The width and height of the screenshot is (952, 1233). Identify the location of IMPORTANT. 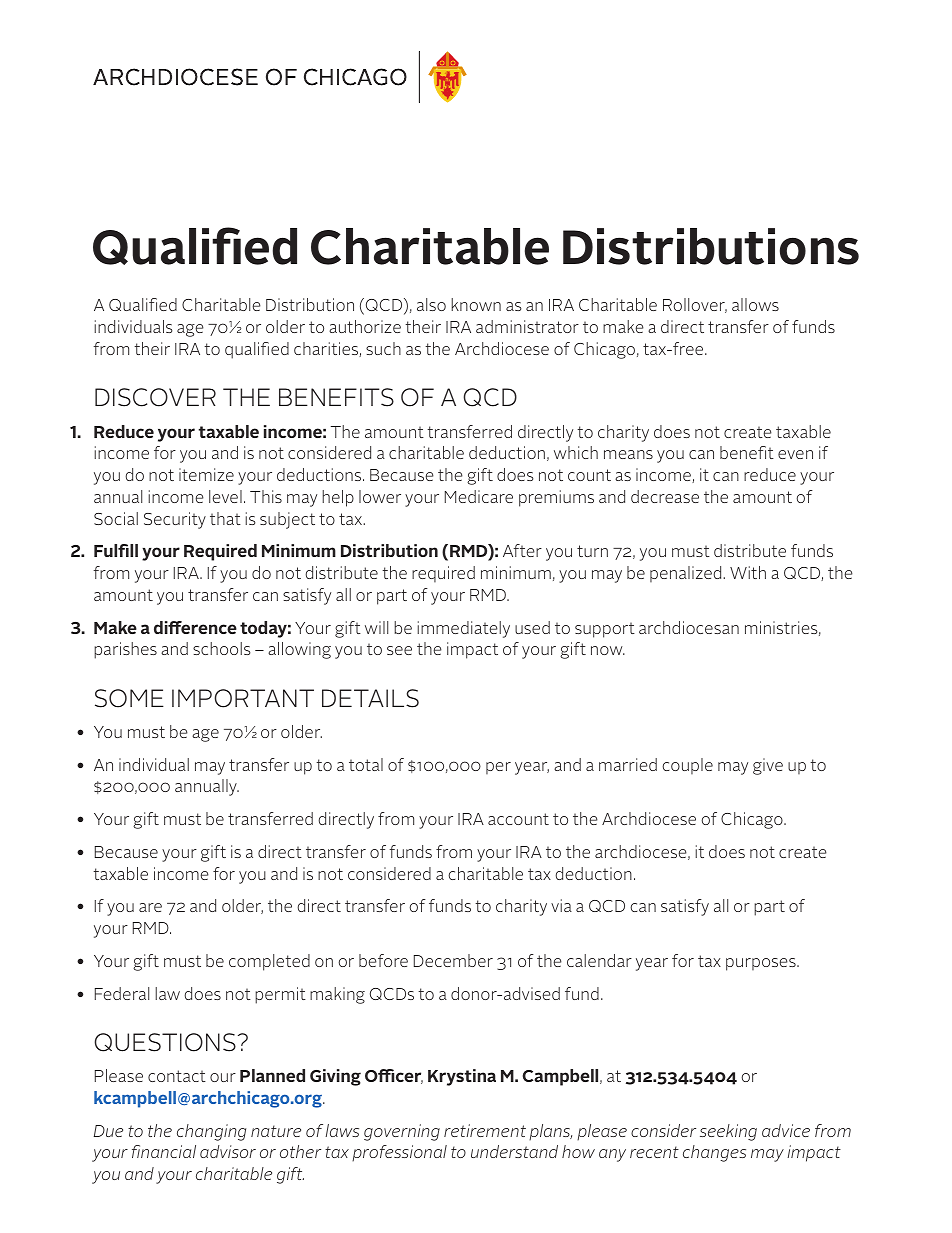
(243, 698).
